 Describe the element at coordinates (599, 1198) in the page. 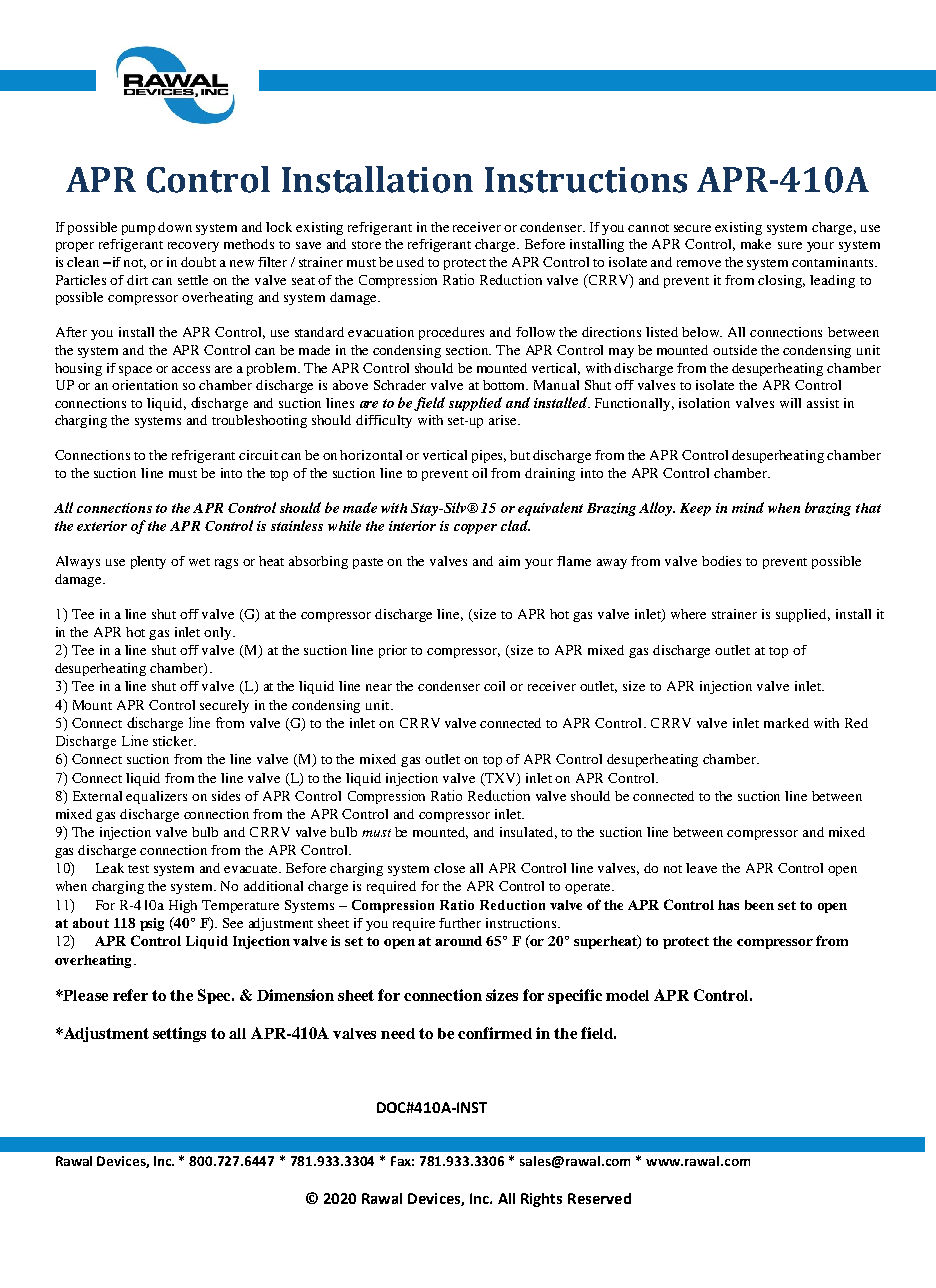

I see `Reserved` at that location.
